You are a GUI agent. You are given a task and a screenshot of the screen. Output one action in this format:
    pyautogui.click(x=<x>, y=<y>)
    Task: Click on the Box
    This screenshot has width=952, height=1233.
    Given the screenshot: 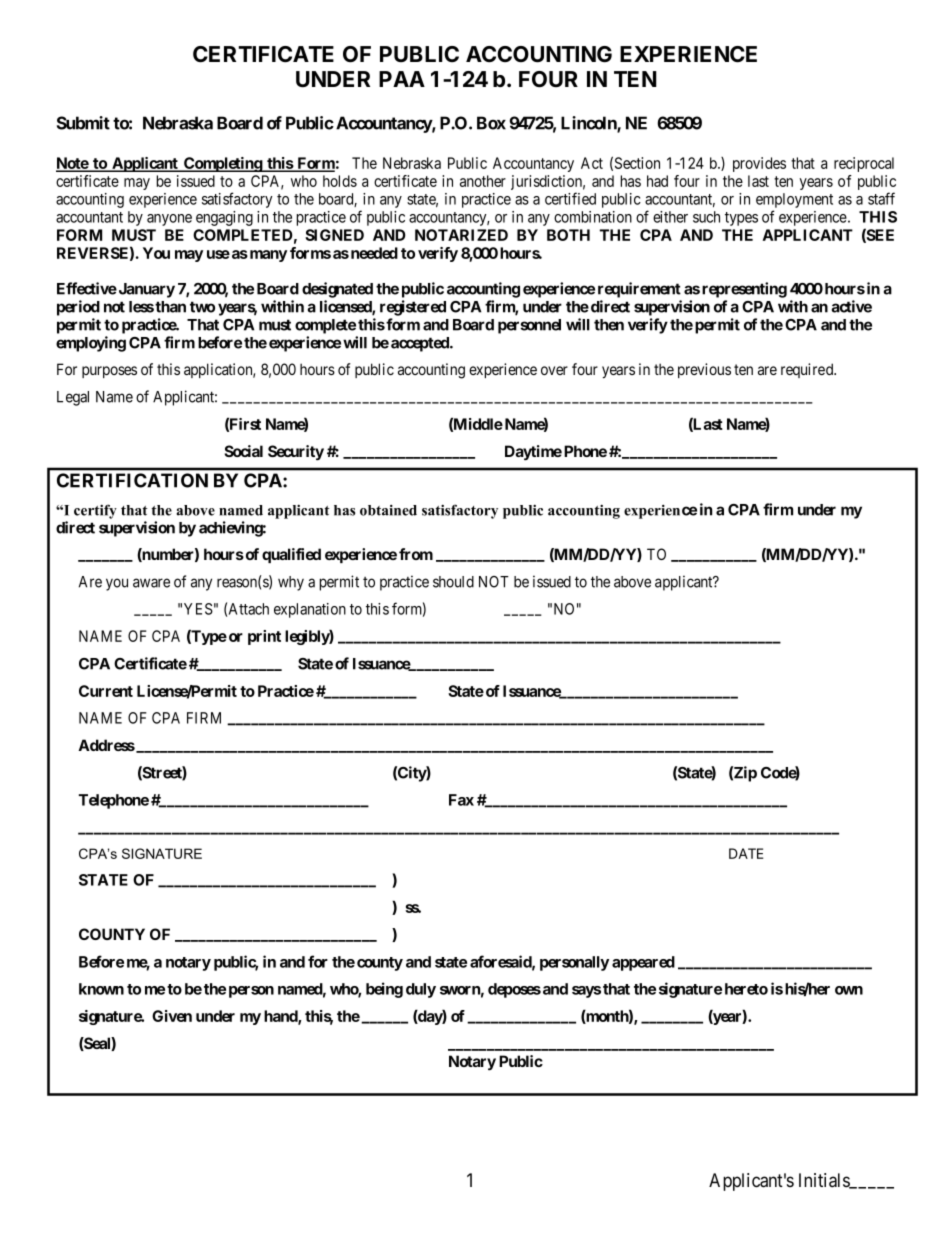 What is the action you would take?
    pyautogui.click(x=491, y=123)
